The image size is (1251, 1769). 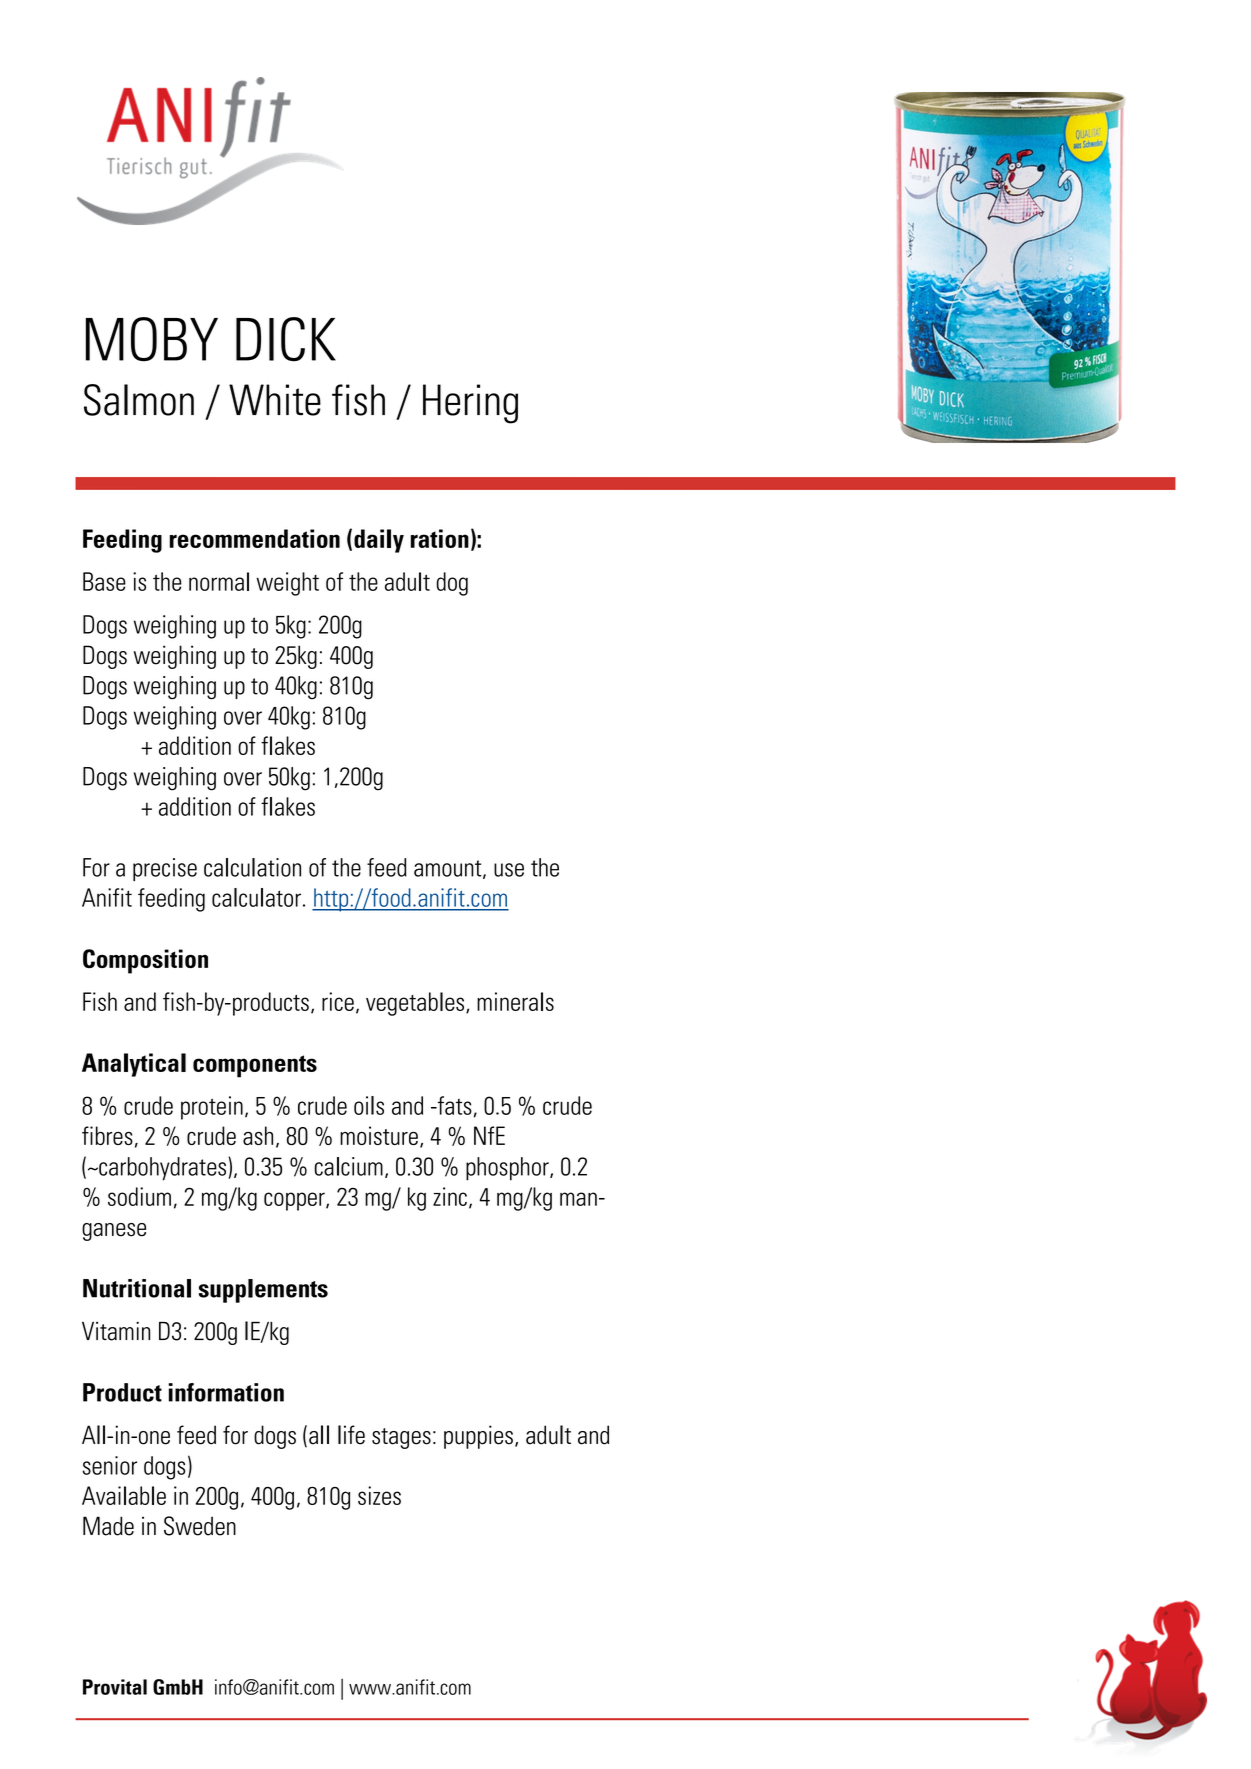 What do you see at coordinates (161, 1169) in the screenshot?
I see `carbohydrates` at bounding box center [161, 1169].
